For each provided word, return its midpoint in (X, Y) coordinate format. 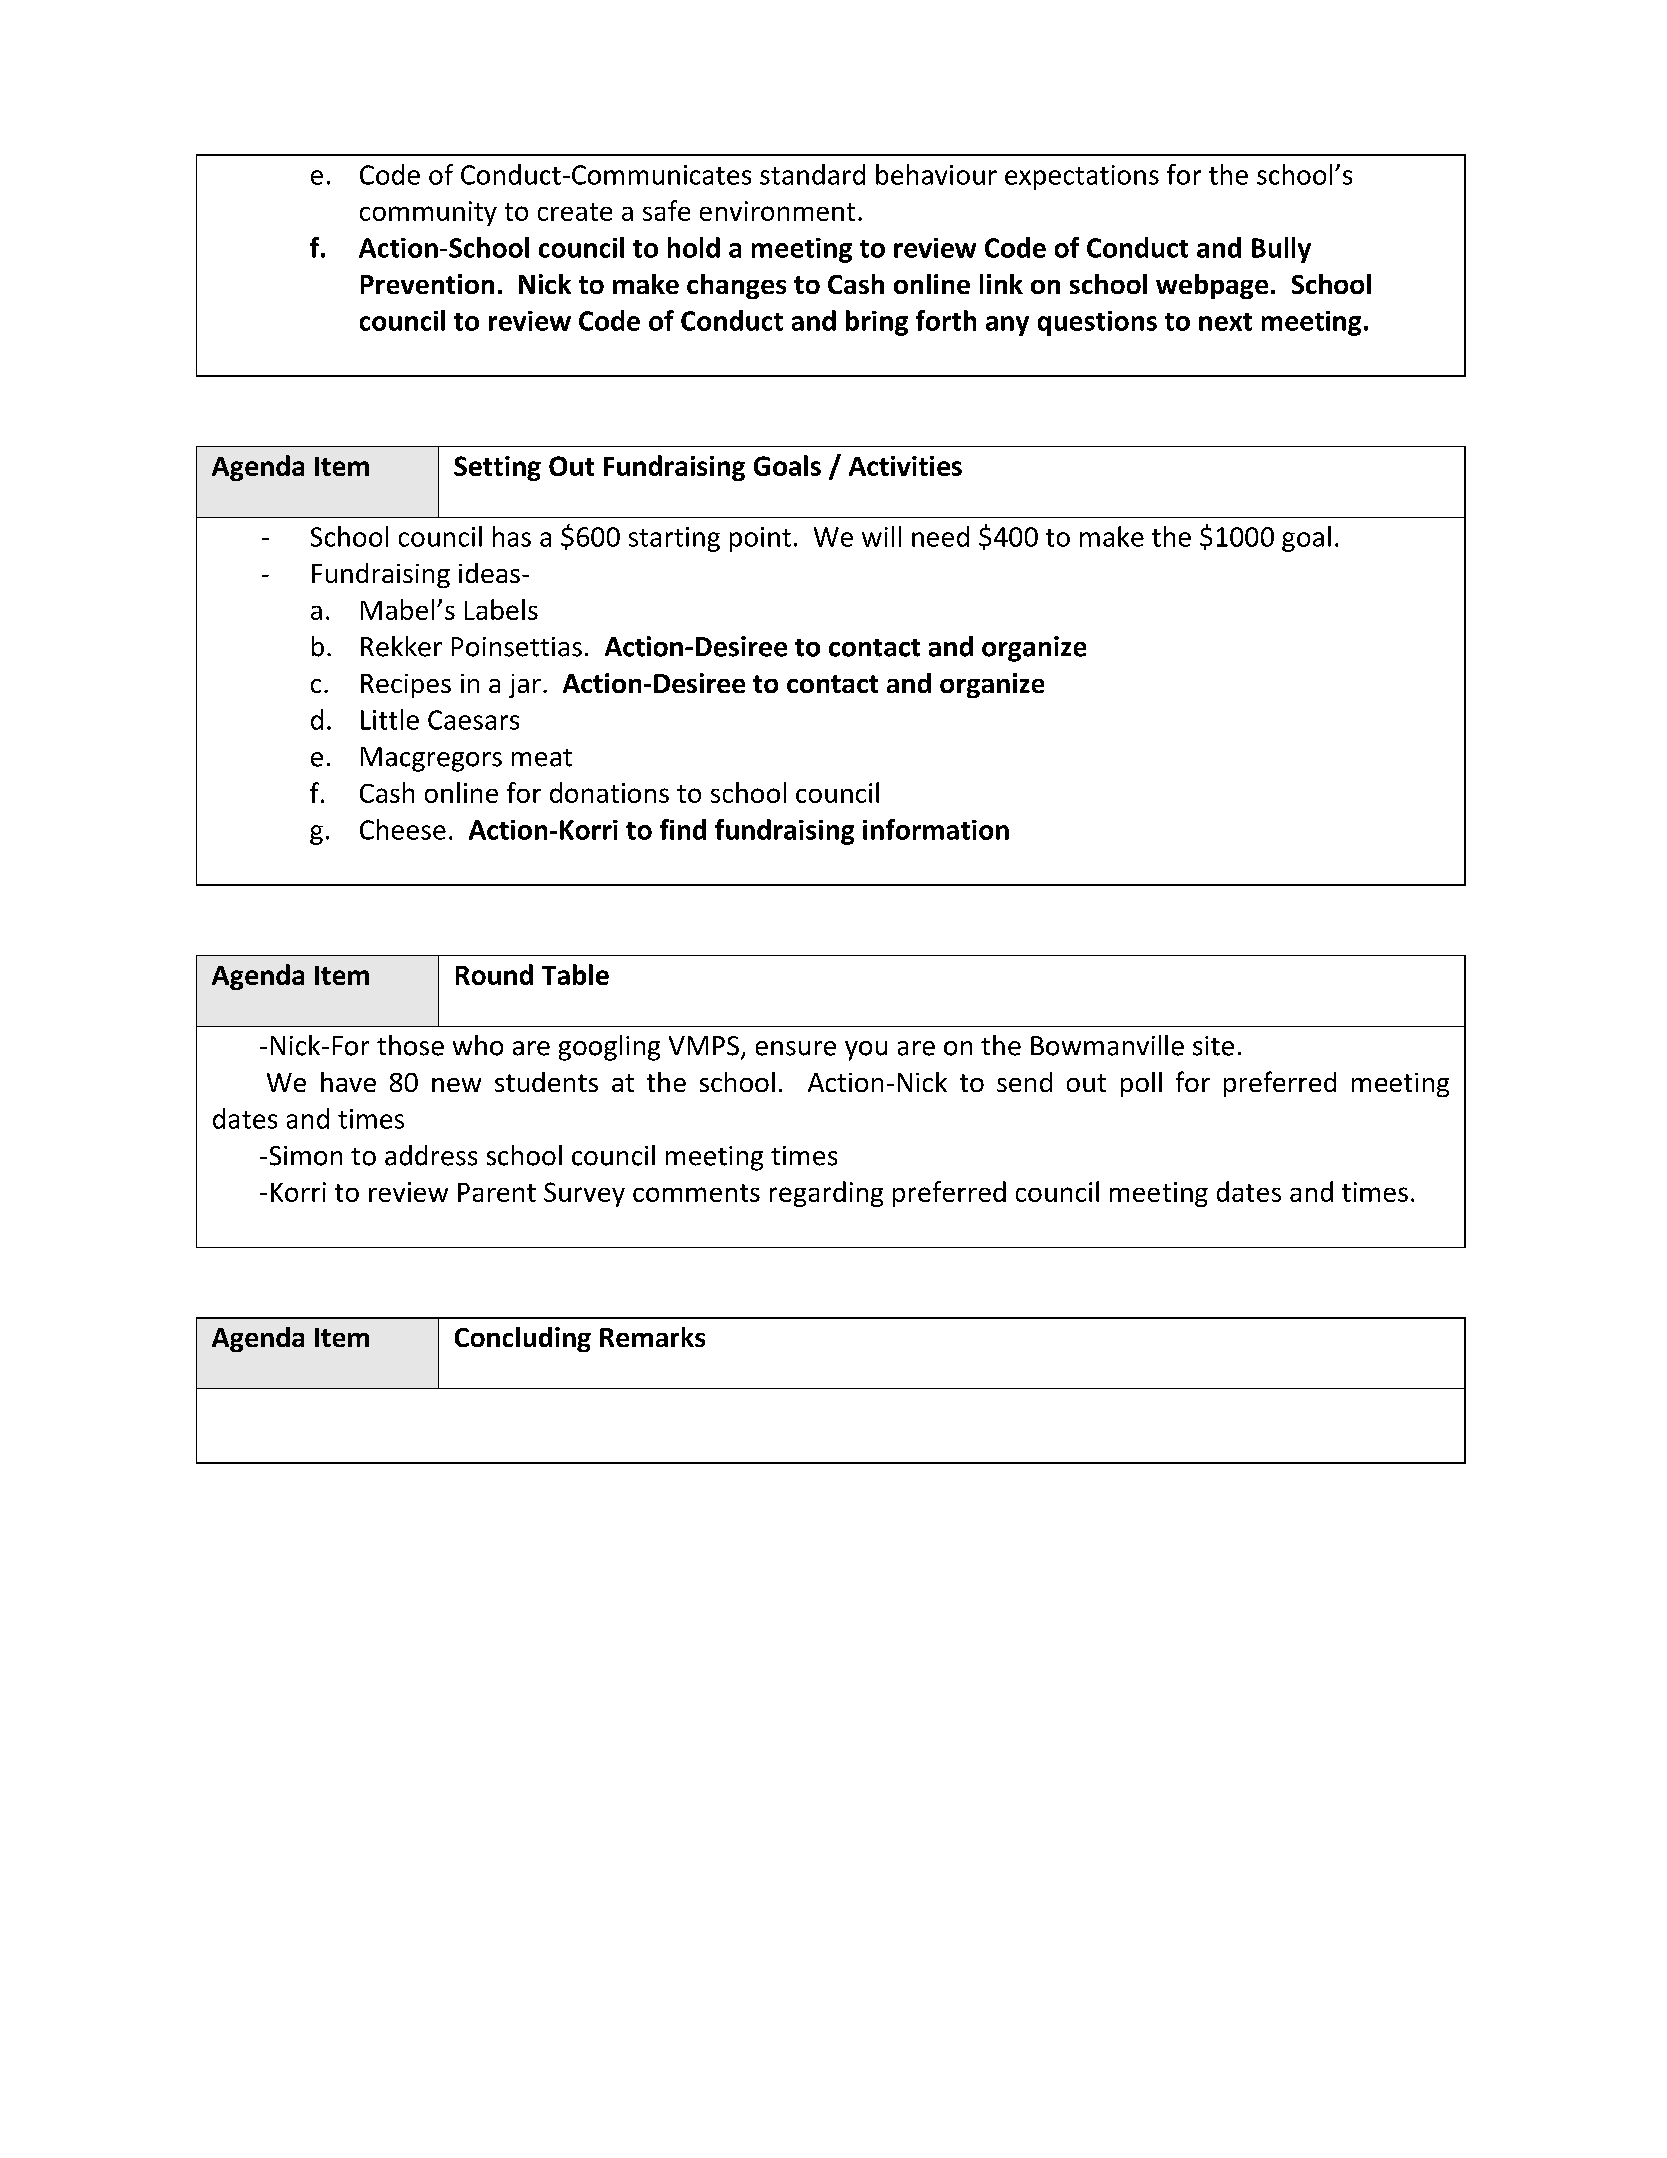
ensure (796, 1048)
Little (390, 719)
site (1213, 1046)
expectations (1082, 177)
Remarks (652, 1337)
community (428, 213)
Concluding (523, 1339)
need (940, 536)
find (683, 829)
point (760, 539)
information (936, 829)
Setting (497, 468)
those (410, 1045)
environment (777, 211)
